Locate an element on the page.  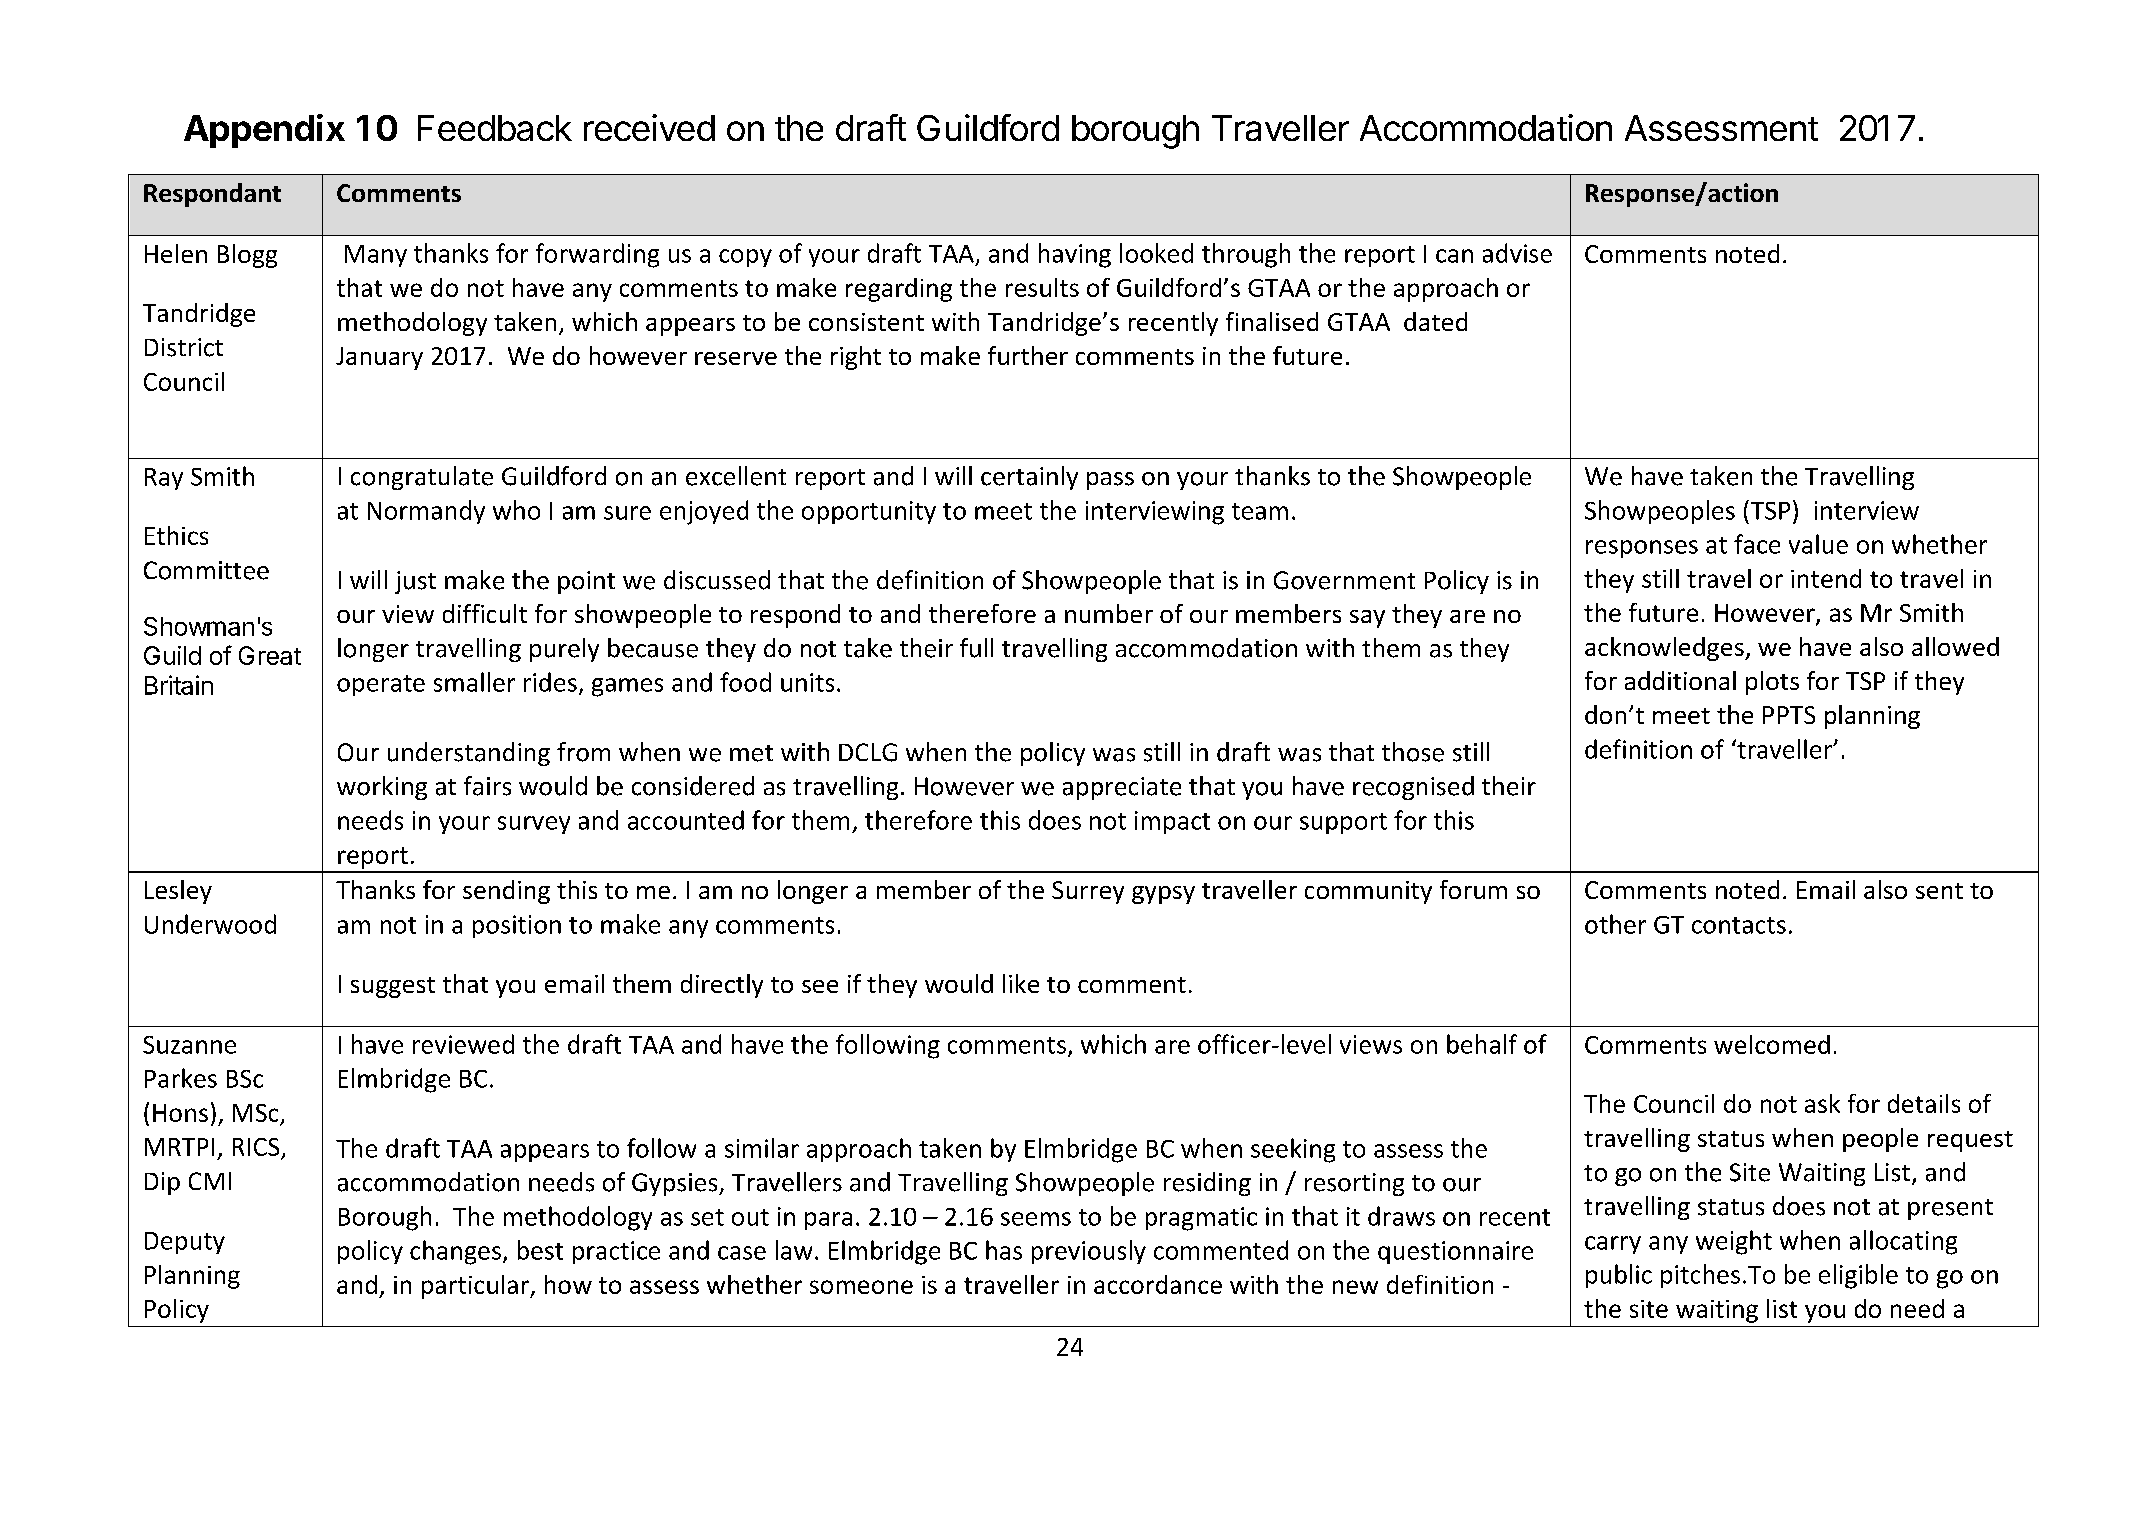
changes is located at coordinates (455, 1252).
